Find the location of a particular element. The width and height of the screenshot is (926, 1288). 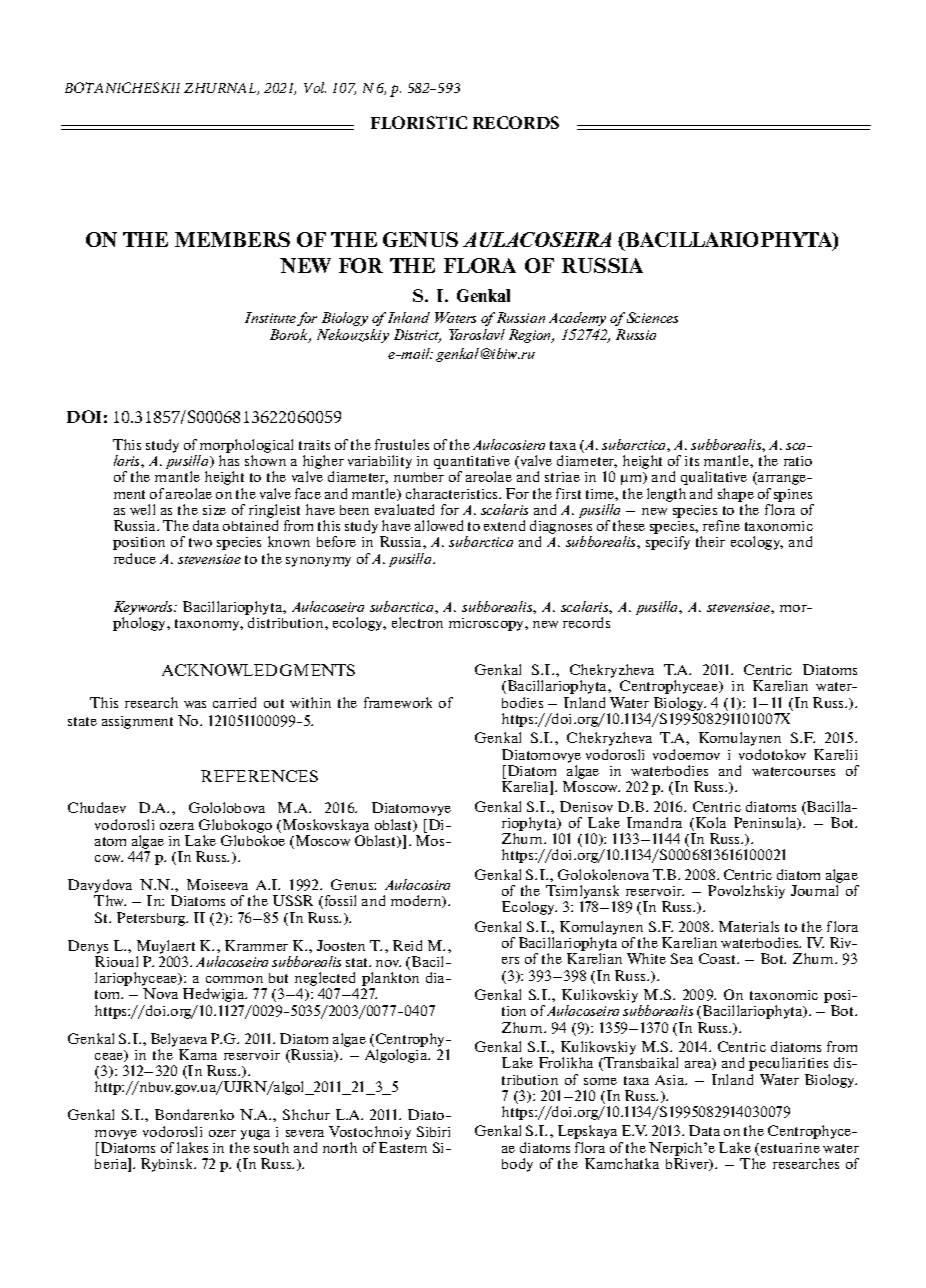

MEMBERS is located at coordinates (232, 239).
